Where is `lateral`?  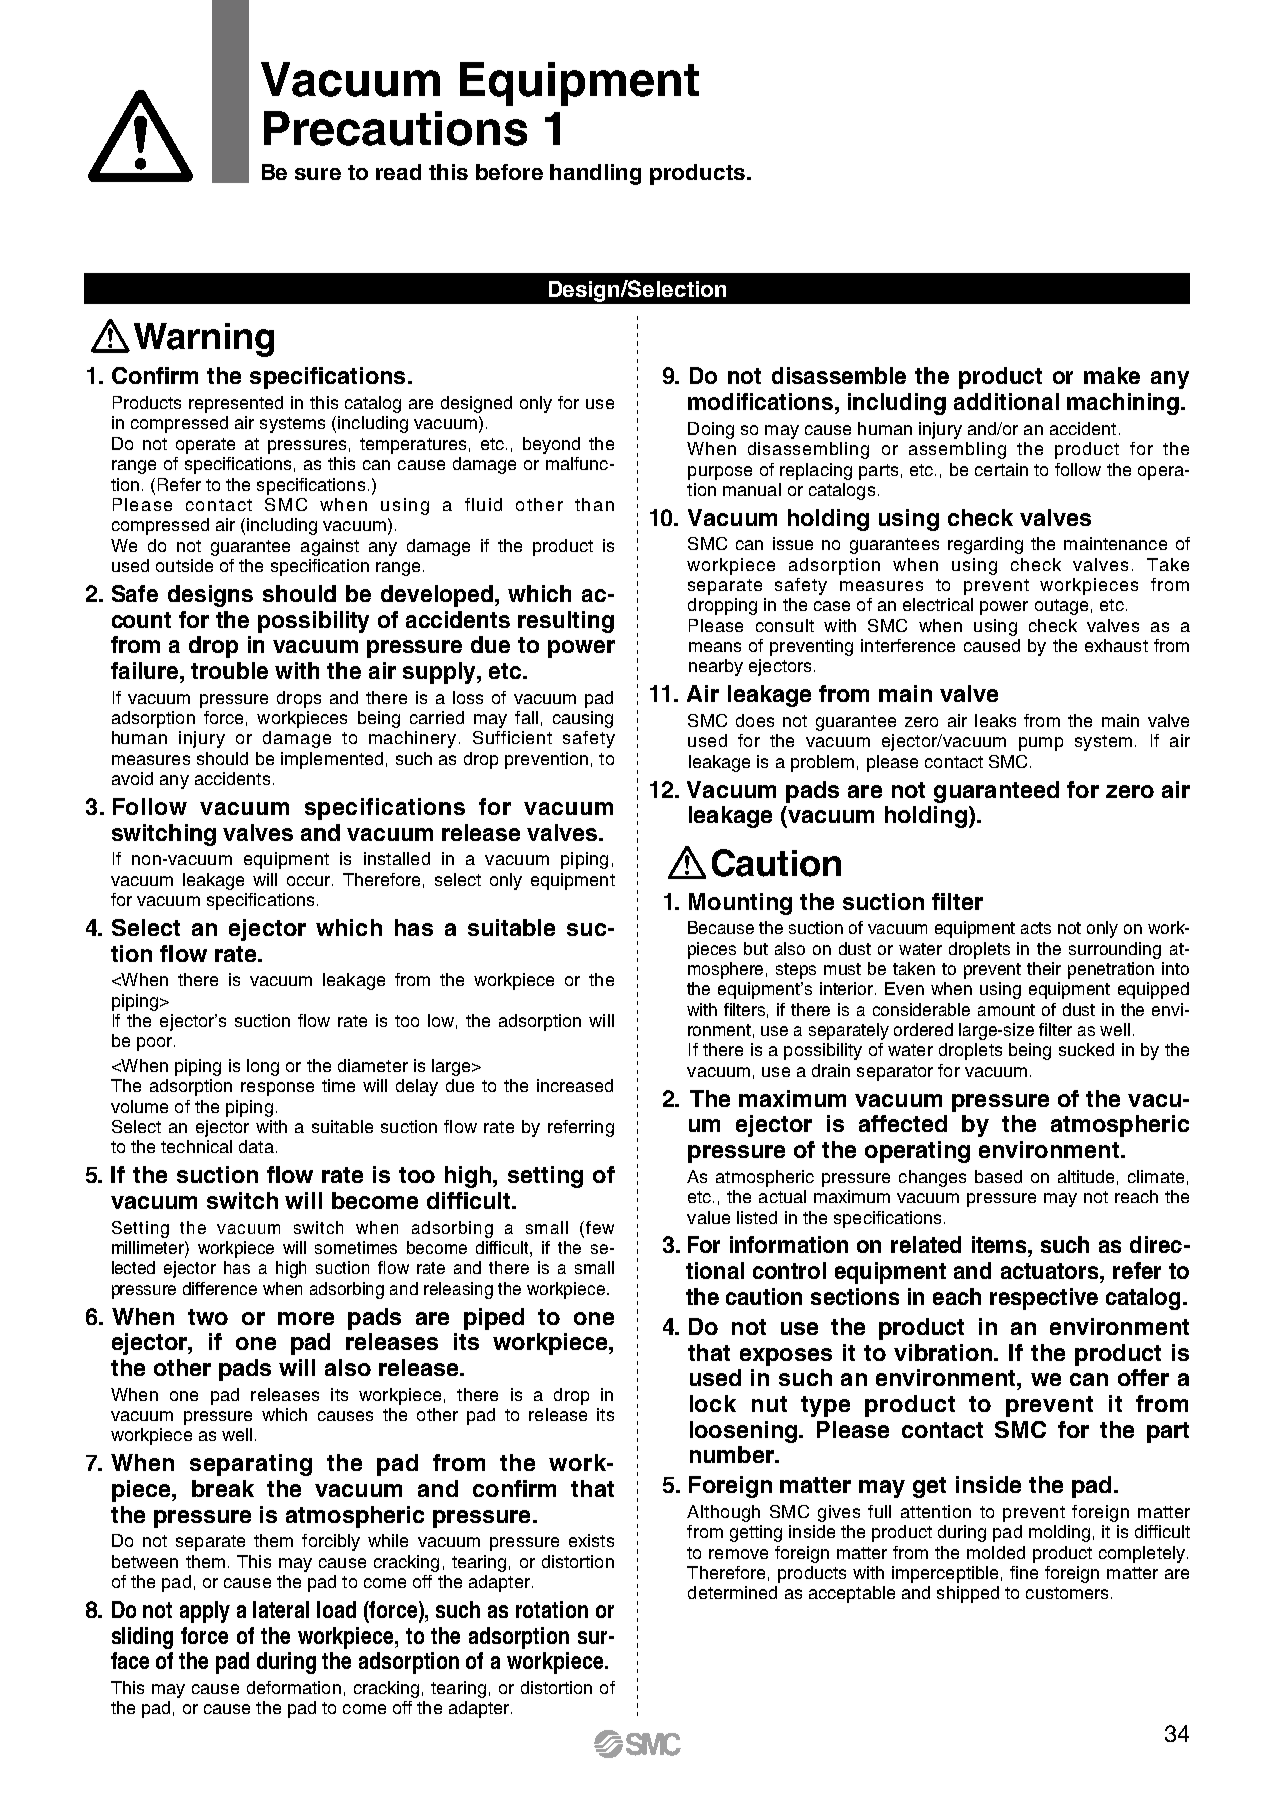 lateral is located at coordinates (281, 1609).
